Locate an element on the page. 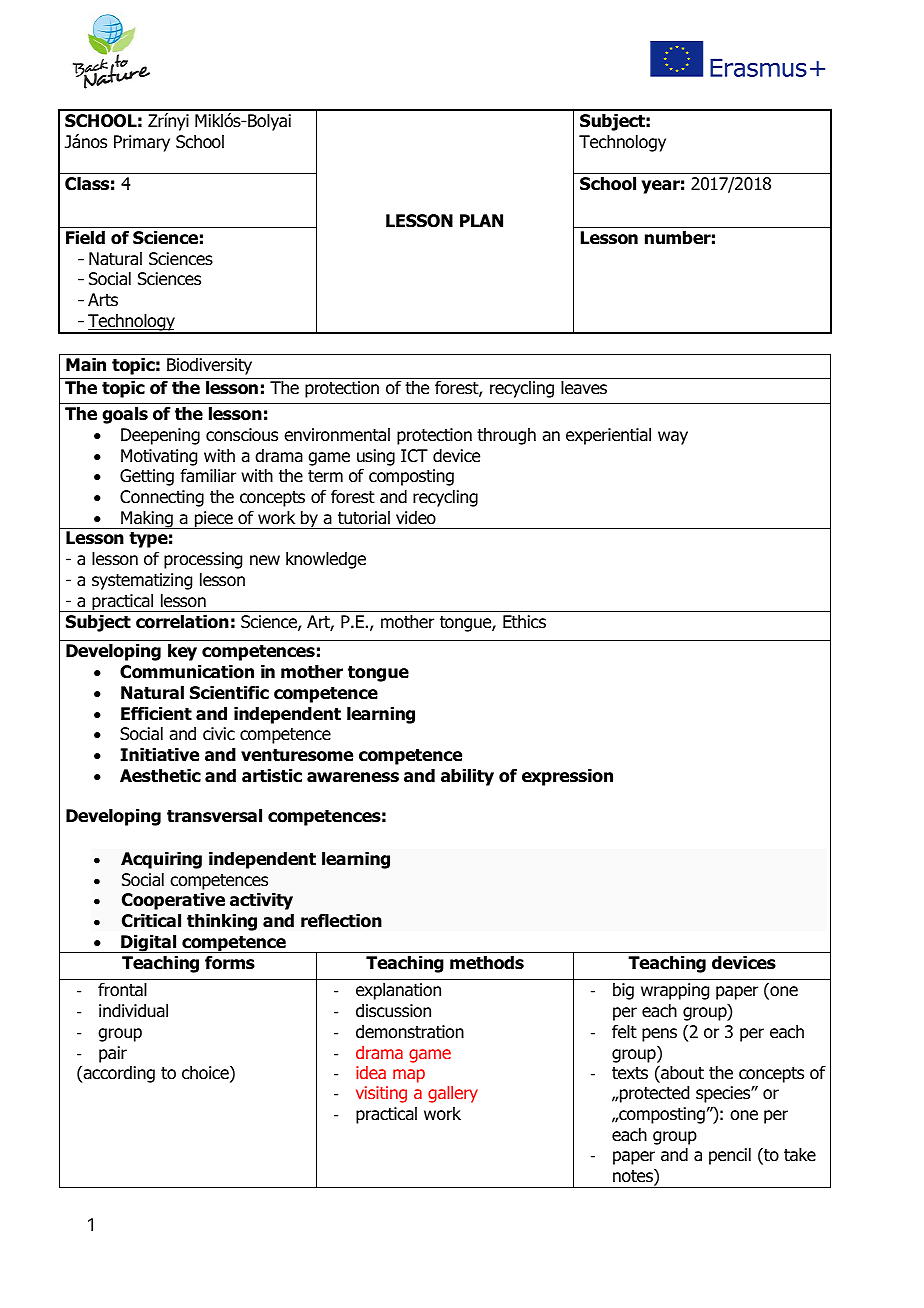 The width and height of the document is (924, 1308). transversal is located at coordinates (214, 816).
